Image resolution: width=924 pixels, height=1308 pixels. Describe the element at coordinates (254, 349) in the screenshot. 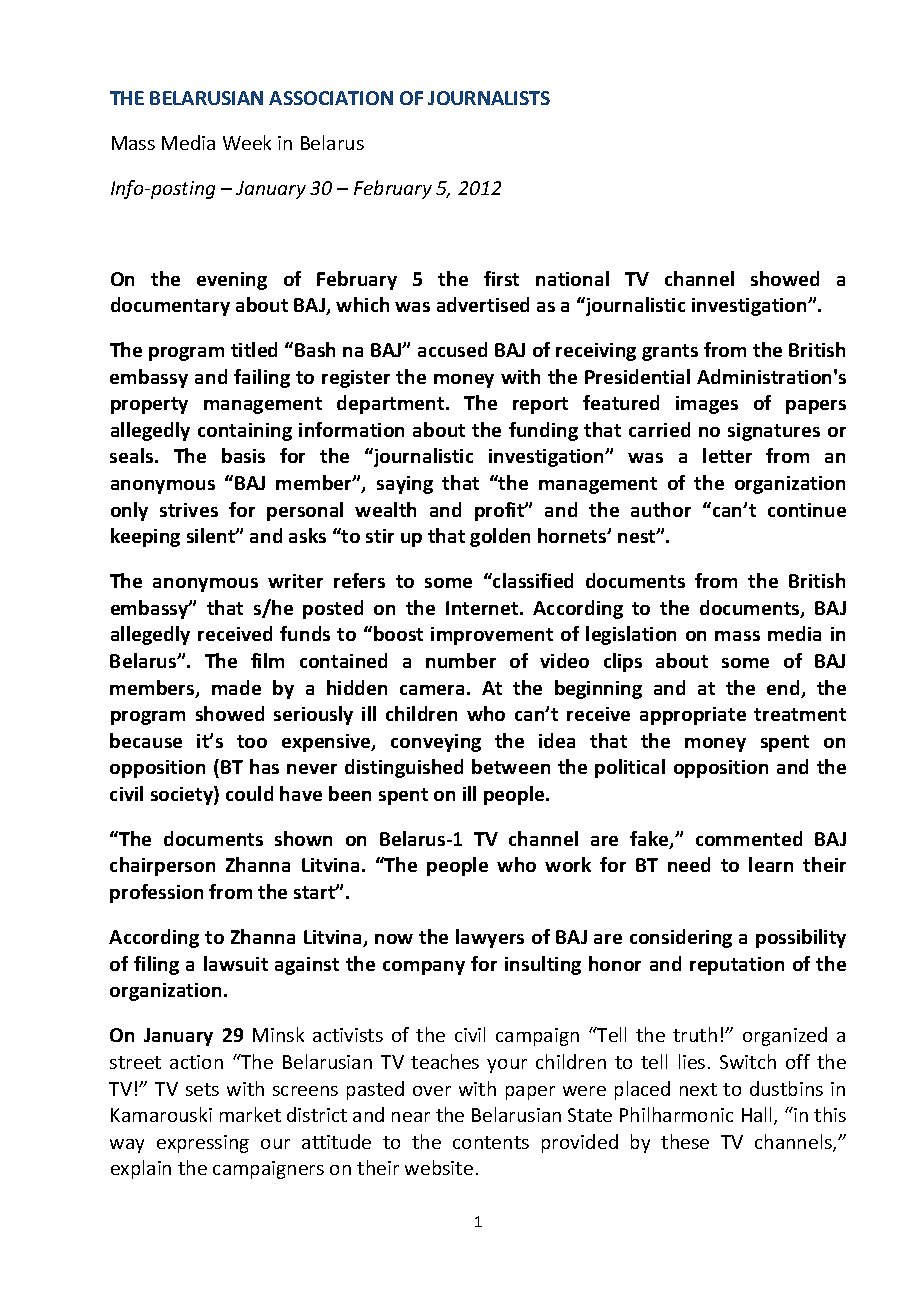

I see `titled` at that location.
